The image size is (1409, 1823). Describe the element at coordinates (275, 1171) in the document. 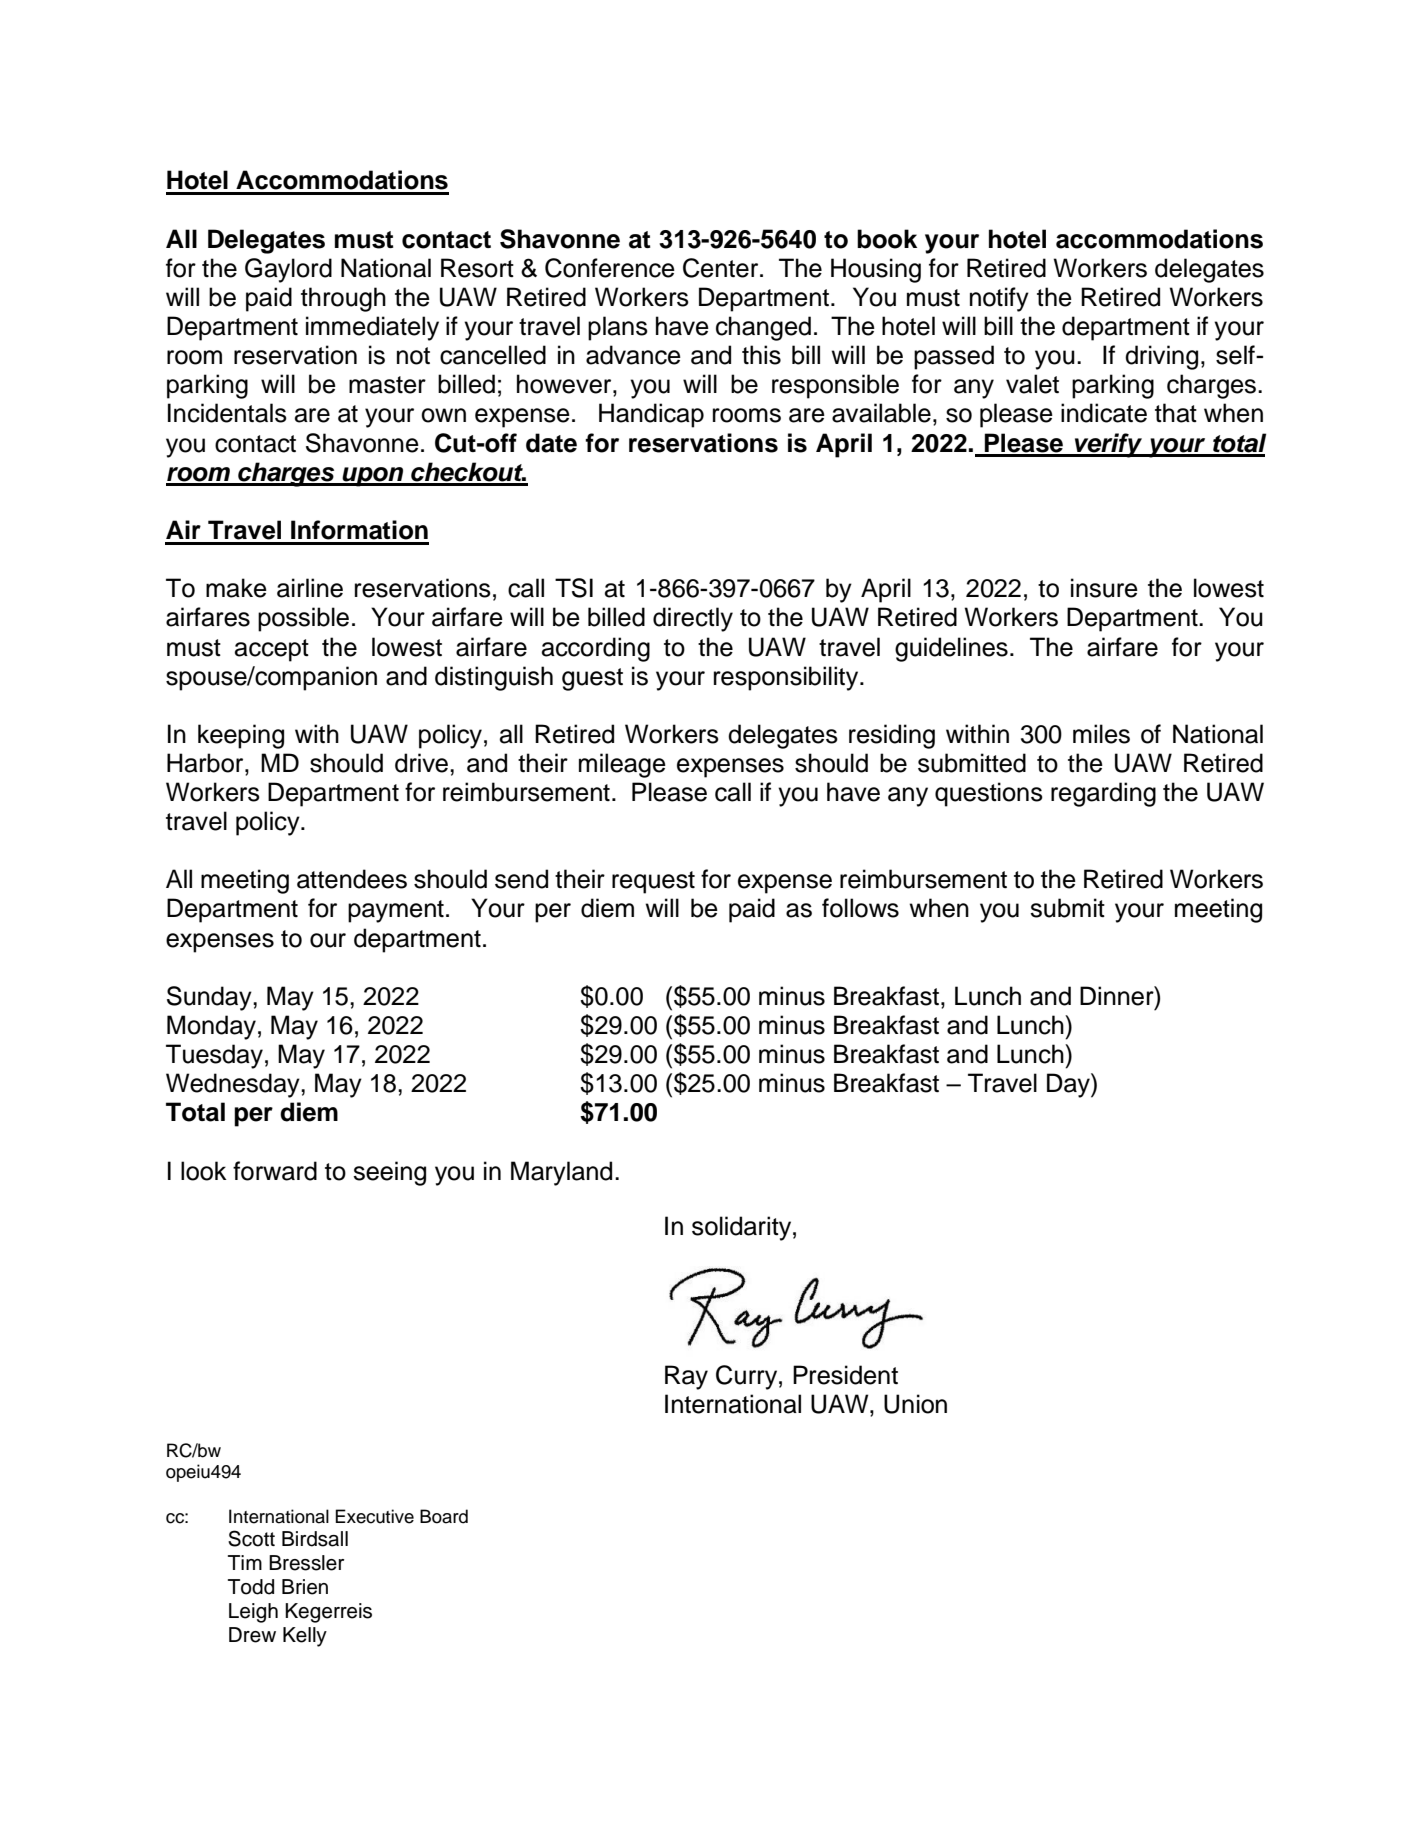

I see `forward` at that location.
